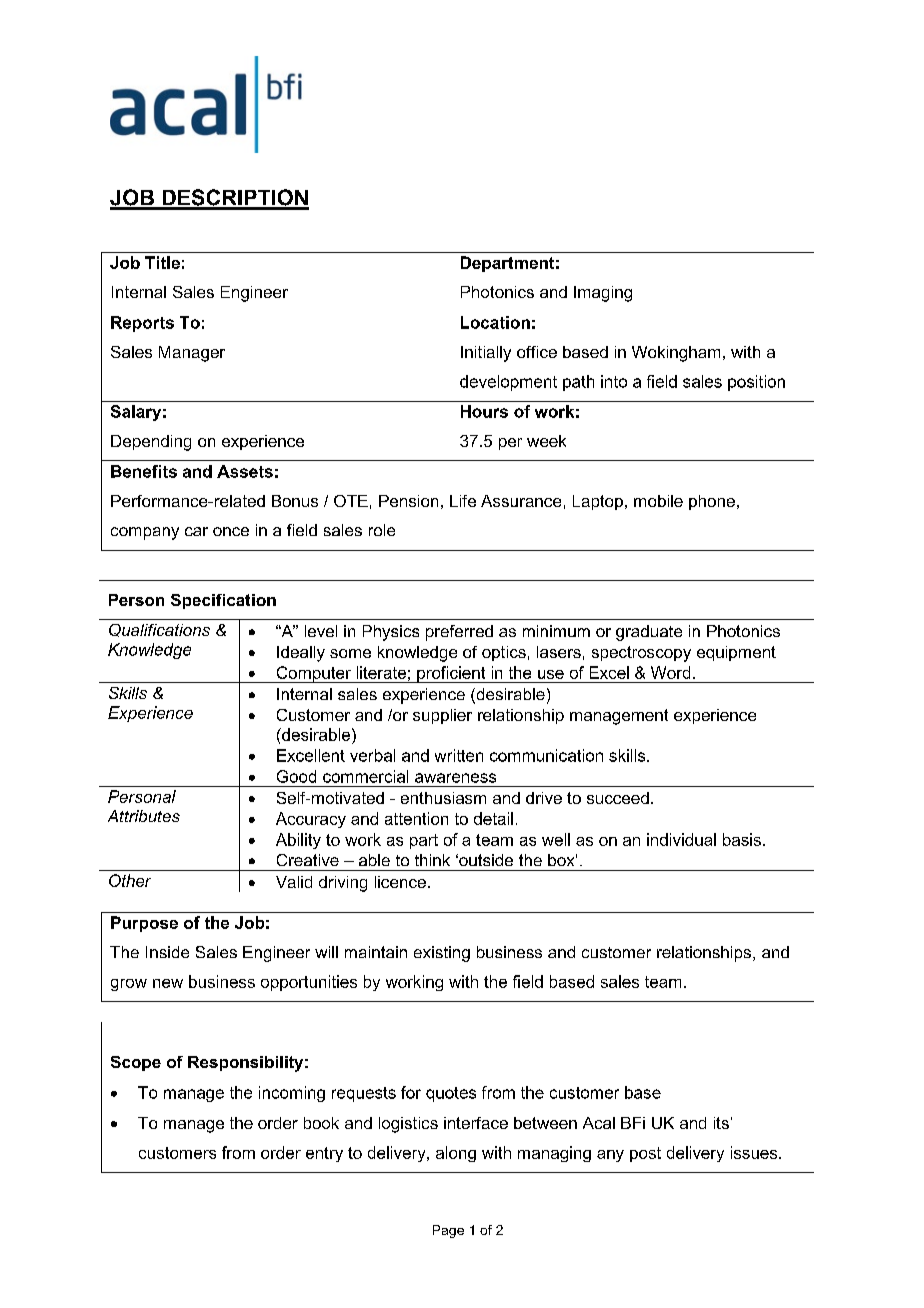 This document has width=924, height=1308. Describe the element at coordinates (603, 294) in the document. I see `Imaging` at that location.
